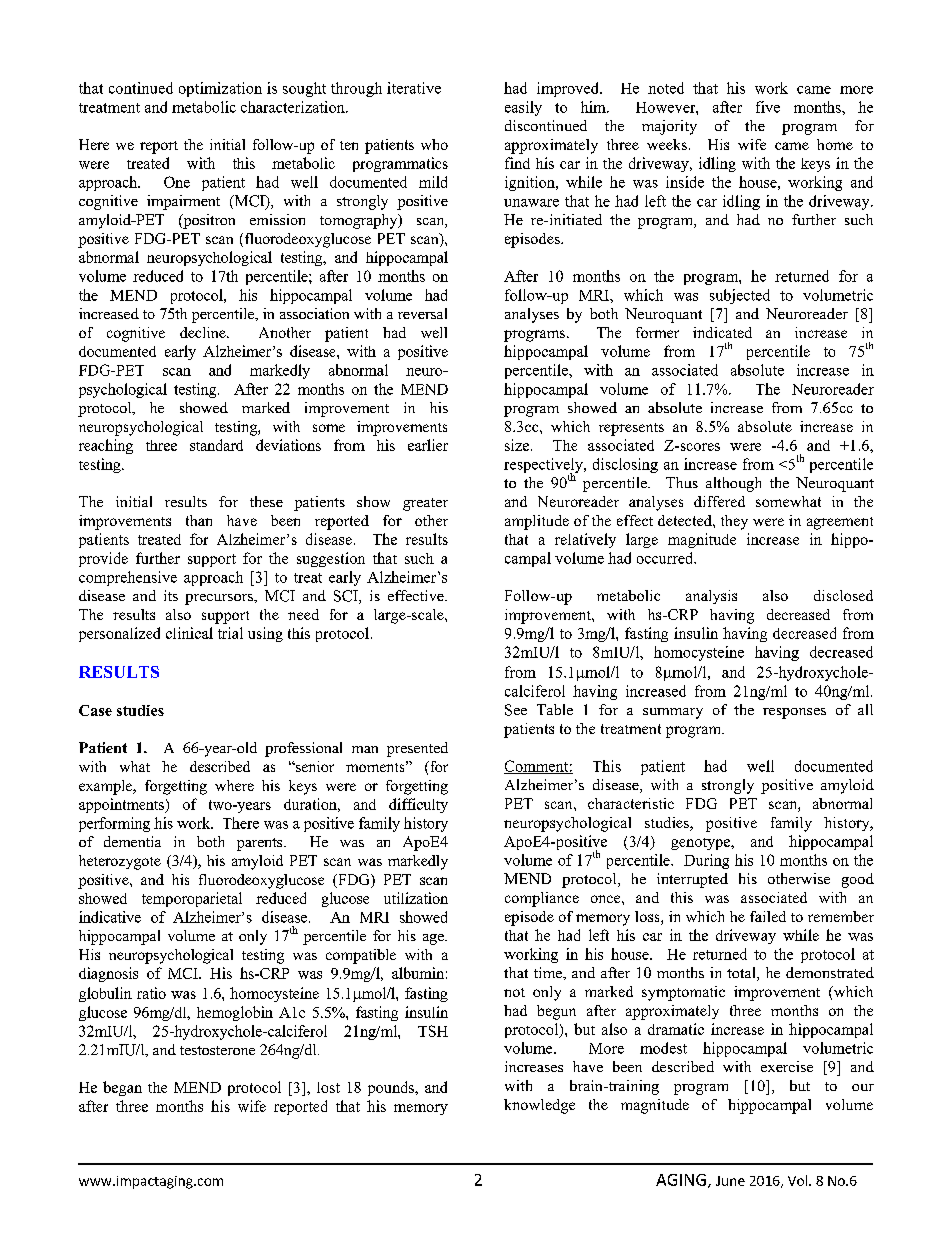 The image size is (952, 1233). Describe the element at coordinates (122, 1088) in the document. I see `began` at that location.
